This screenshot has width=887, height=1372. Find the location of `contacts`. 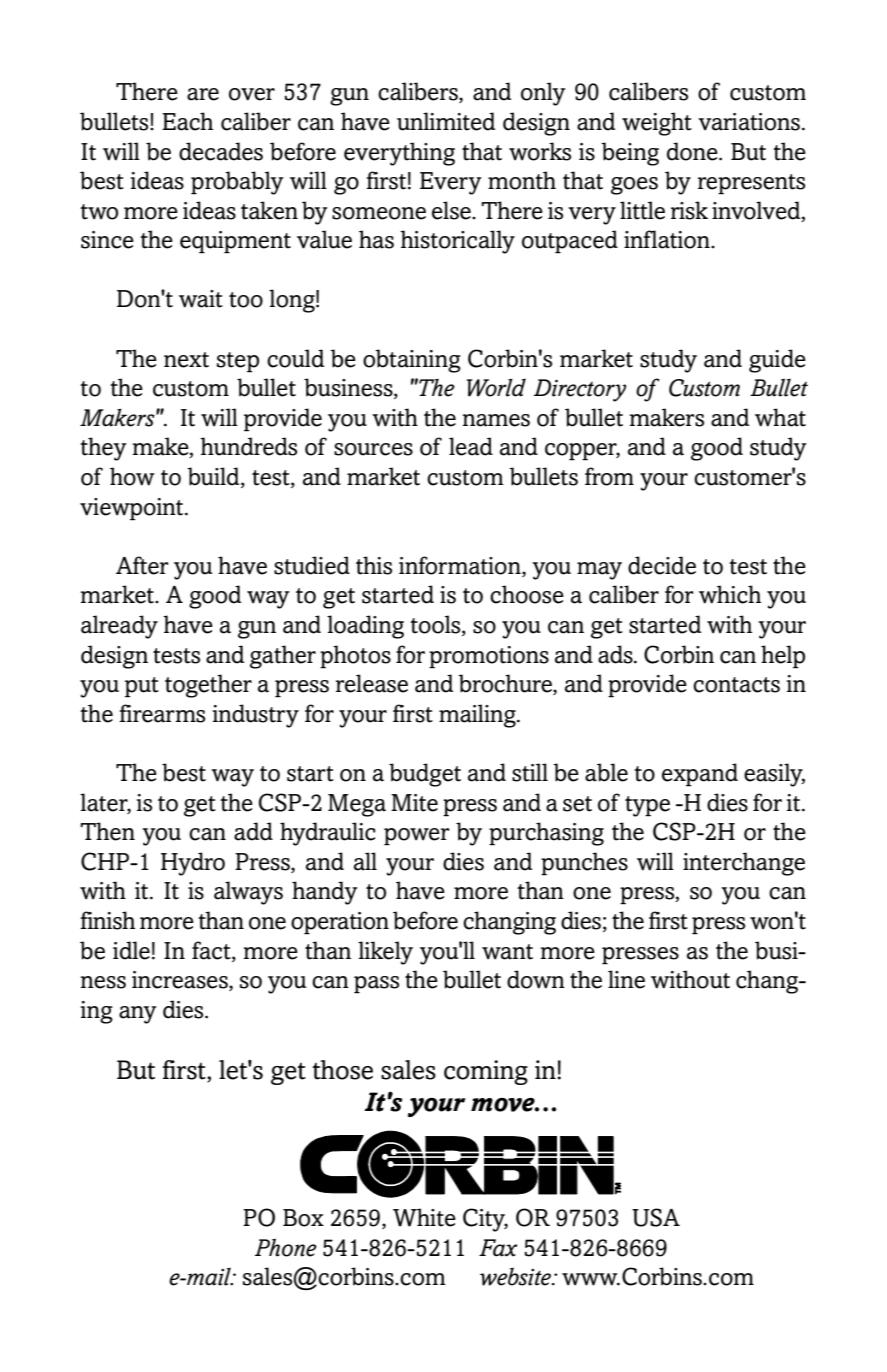

contacts is located at coordinates (736, 685).
